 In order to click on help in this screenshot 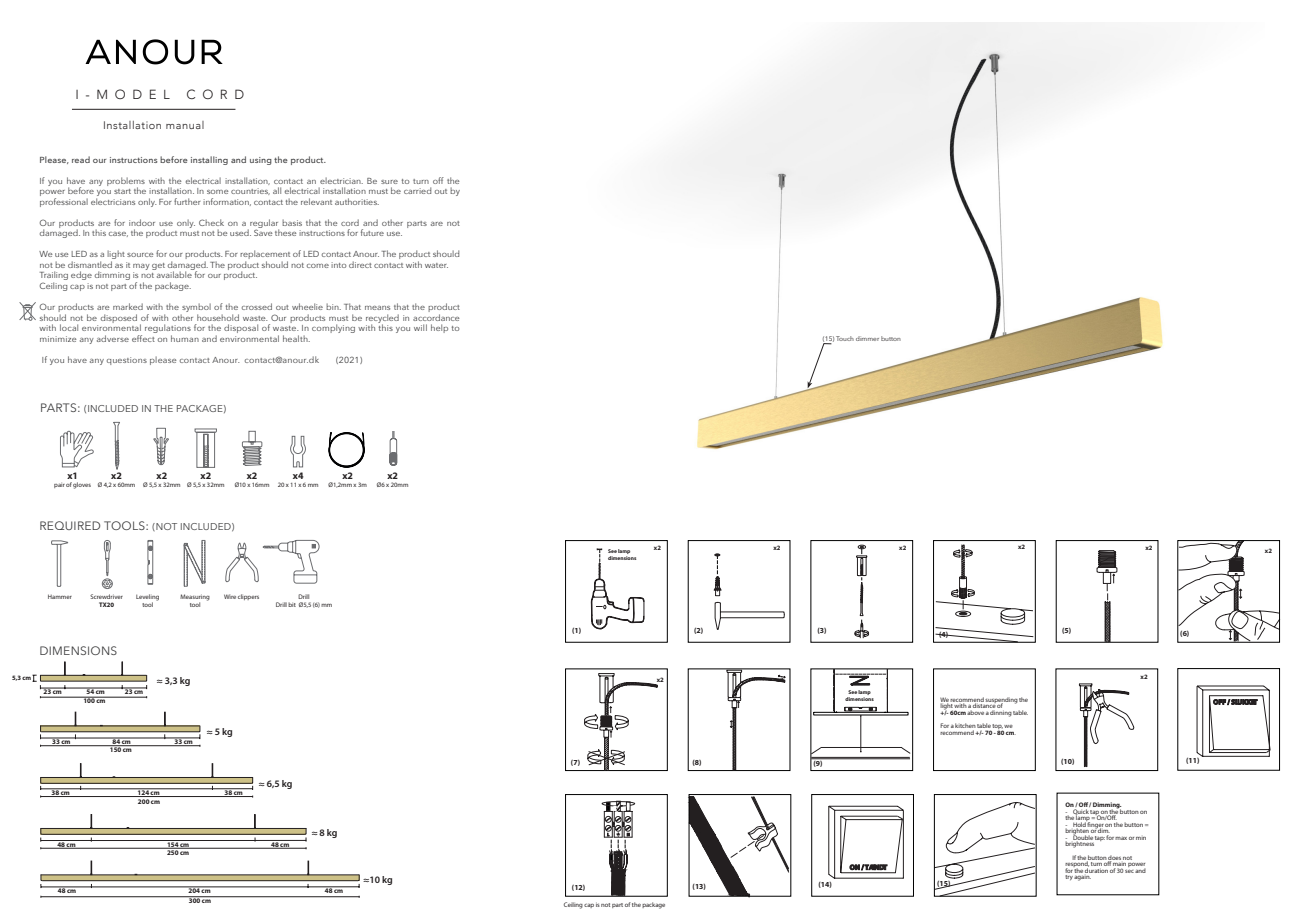, I will do `click(439, 328)`.
